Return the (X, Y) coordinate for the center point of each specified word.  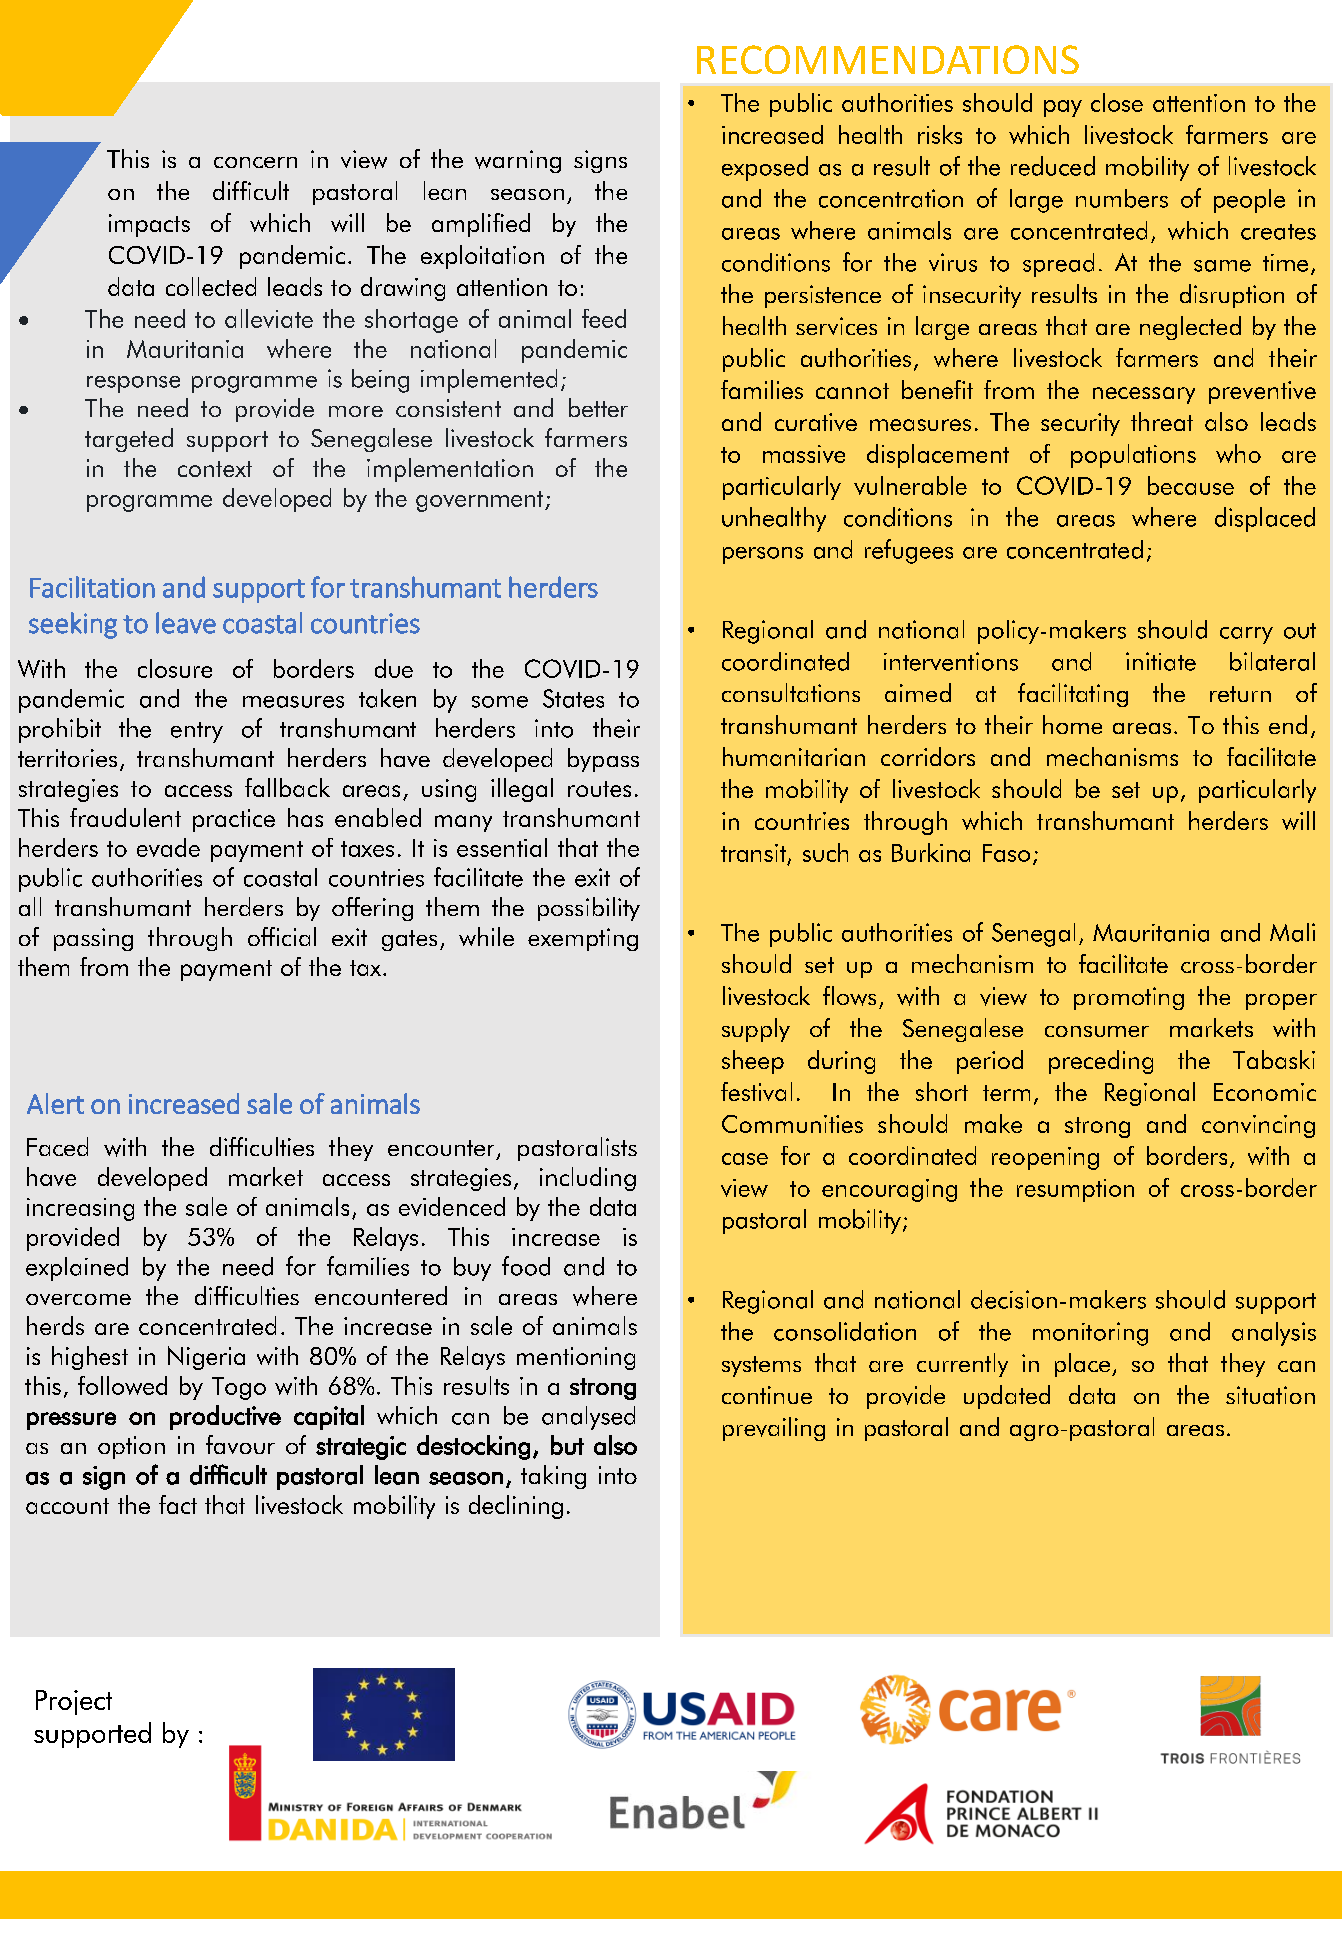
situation (1270, 1395)
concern (255, 162)
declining (516, 1507)
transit (753, 853)
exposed (765, 168)
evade (168, 847)
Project (74, 1702)
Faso (1006, 853)
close (1117, 102)
